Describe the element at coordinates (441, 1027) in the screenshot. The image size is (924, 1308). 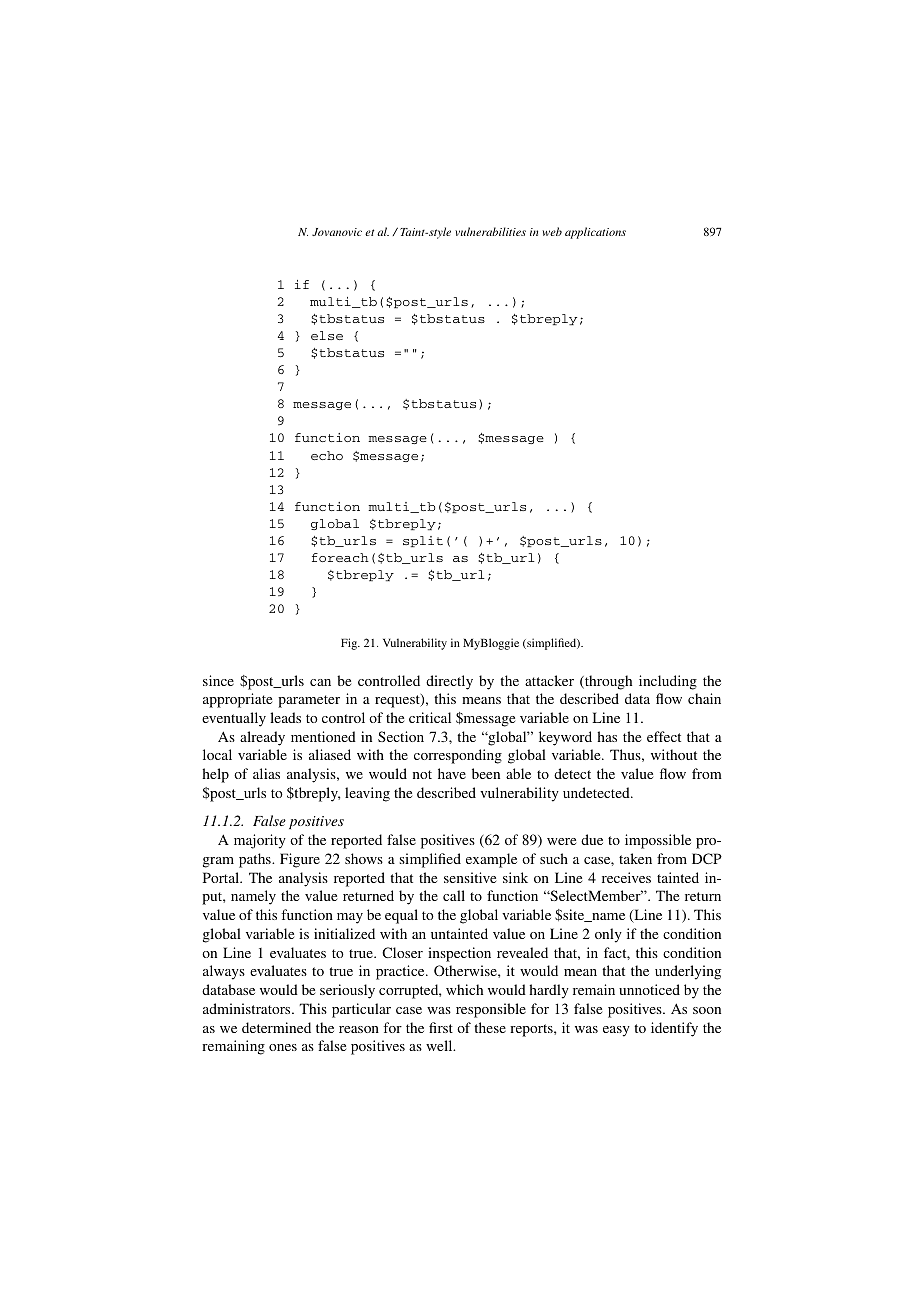
I see `first` at that location.
